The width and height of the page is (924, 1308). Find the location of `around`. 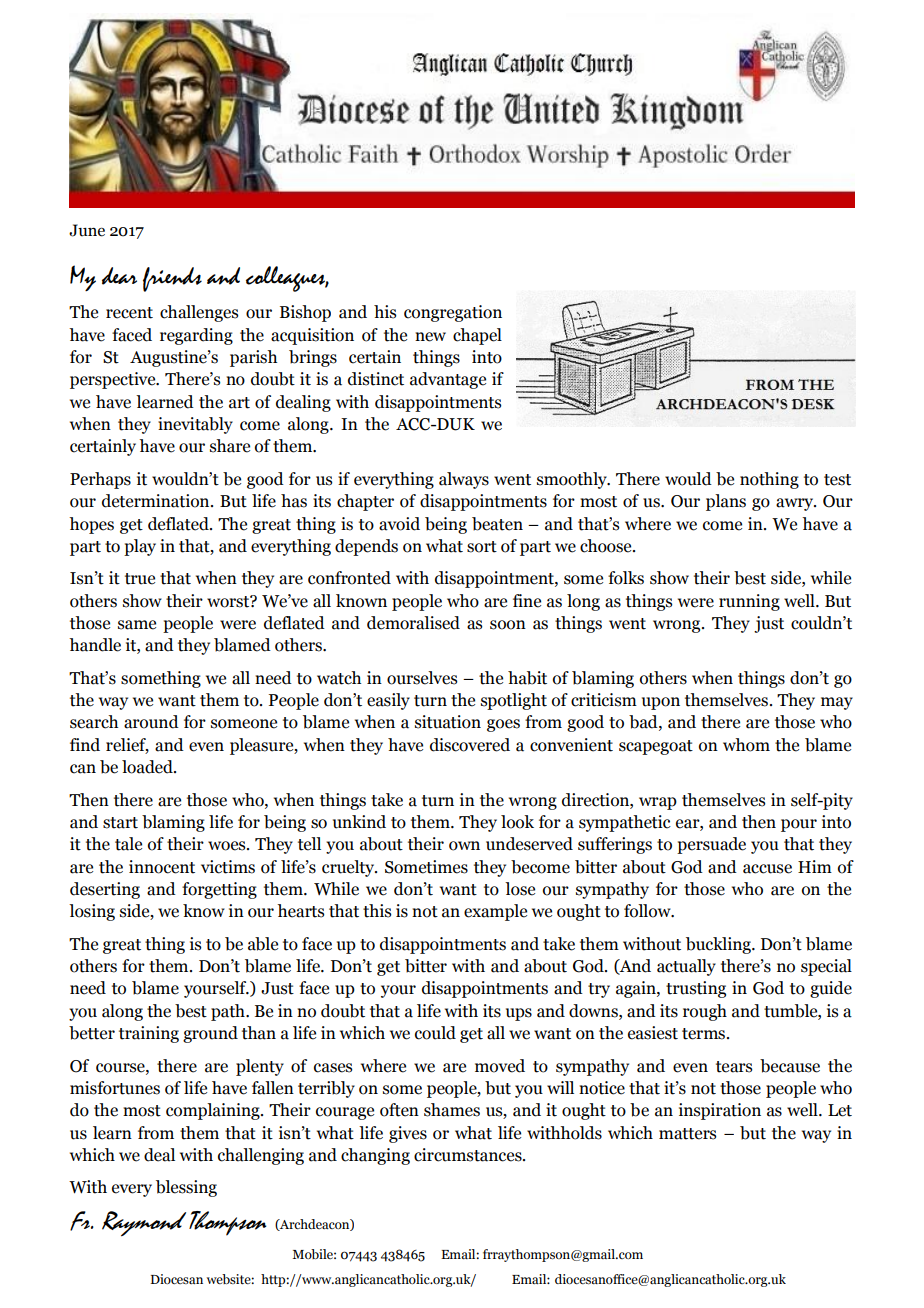

around is located at coordinates (151, 722).
